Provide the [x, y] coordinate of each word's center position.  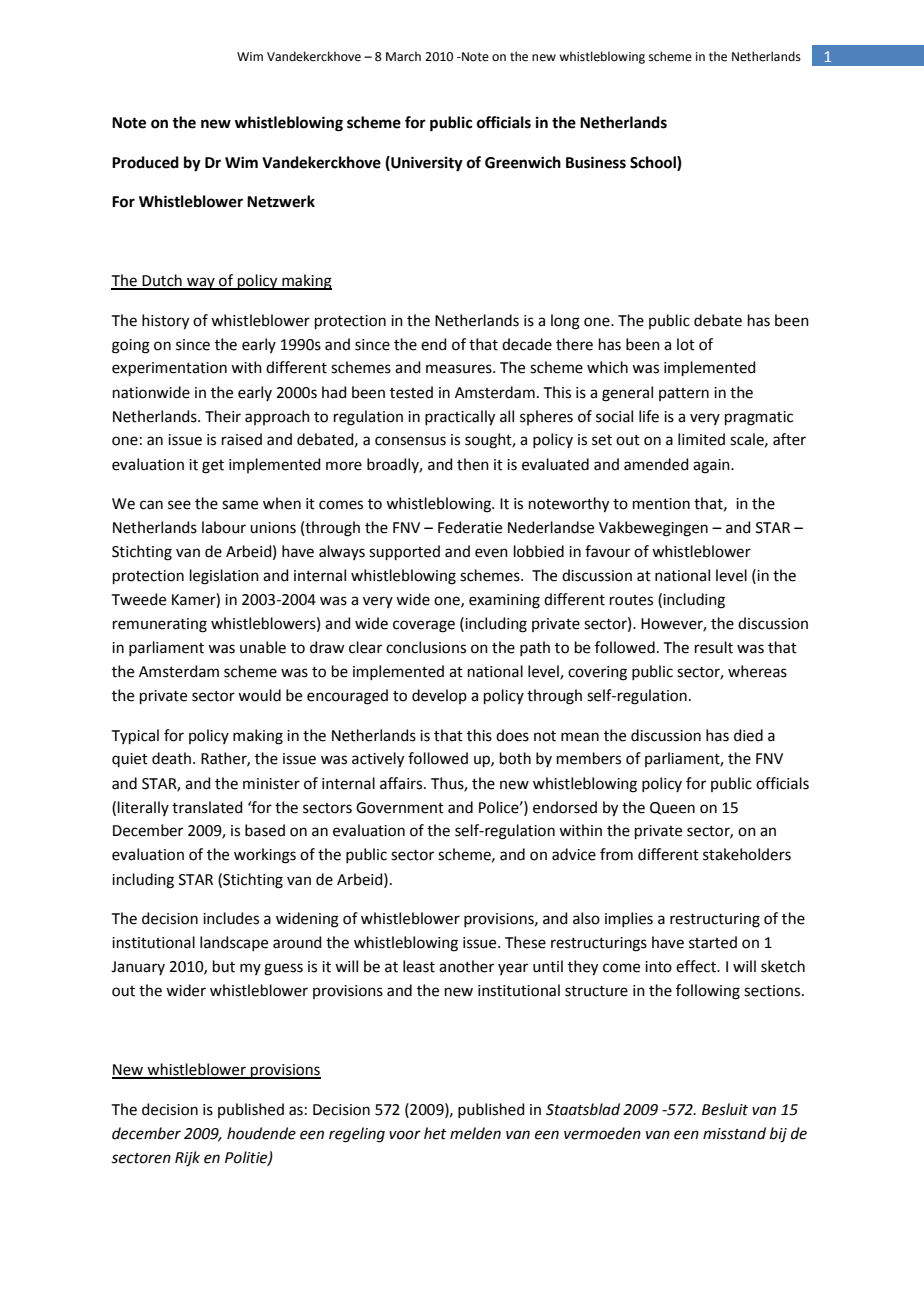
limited [701, 439]
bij [778, 1135]
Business [596, 162]
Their [223, 416]
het [435, 1133]
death [173, 758]
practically [460, 418]
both [515, 758]
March [403, 56]
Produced [145, 162]
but [224, 966]
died [748, 735]
